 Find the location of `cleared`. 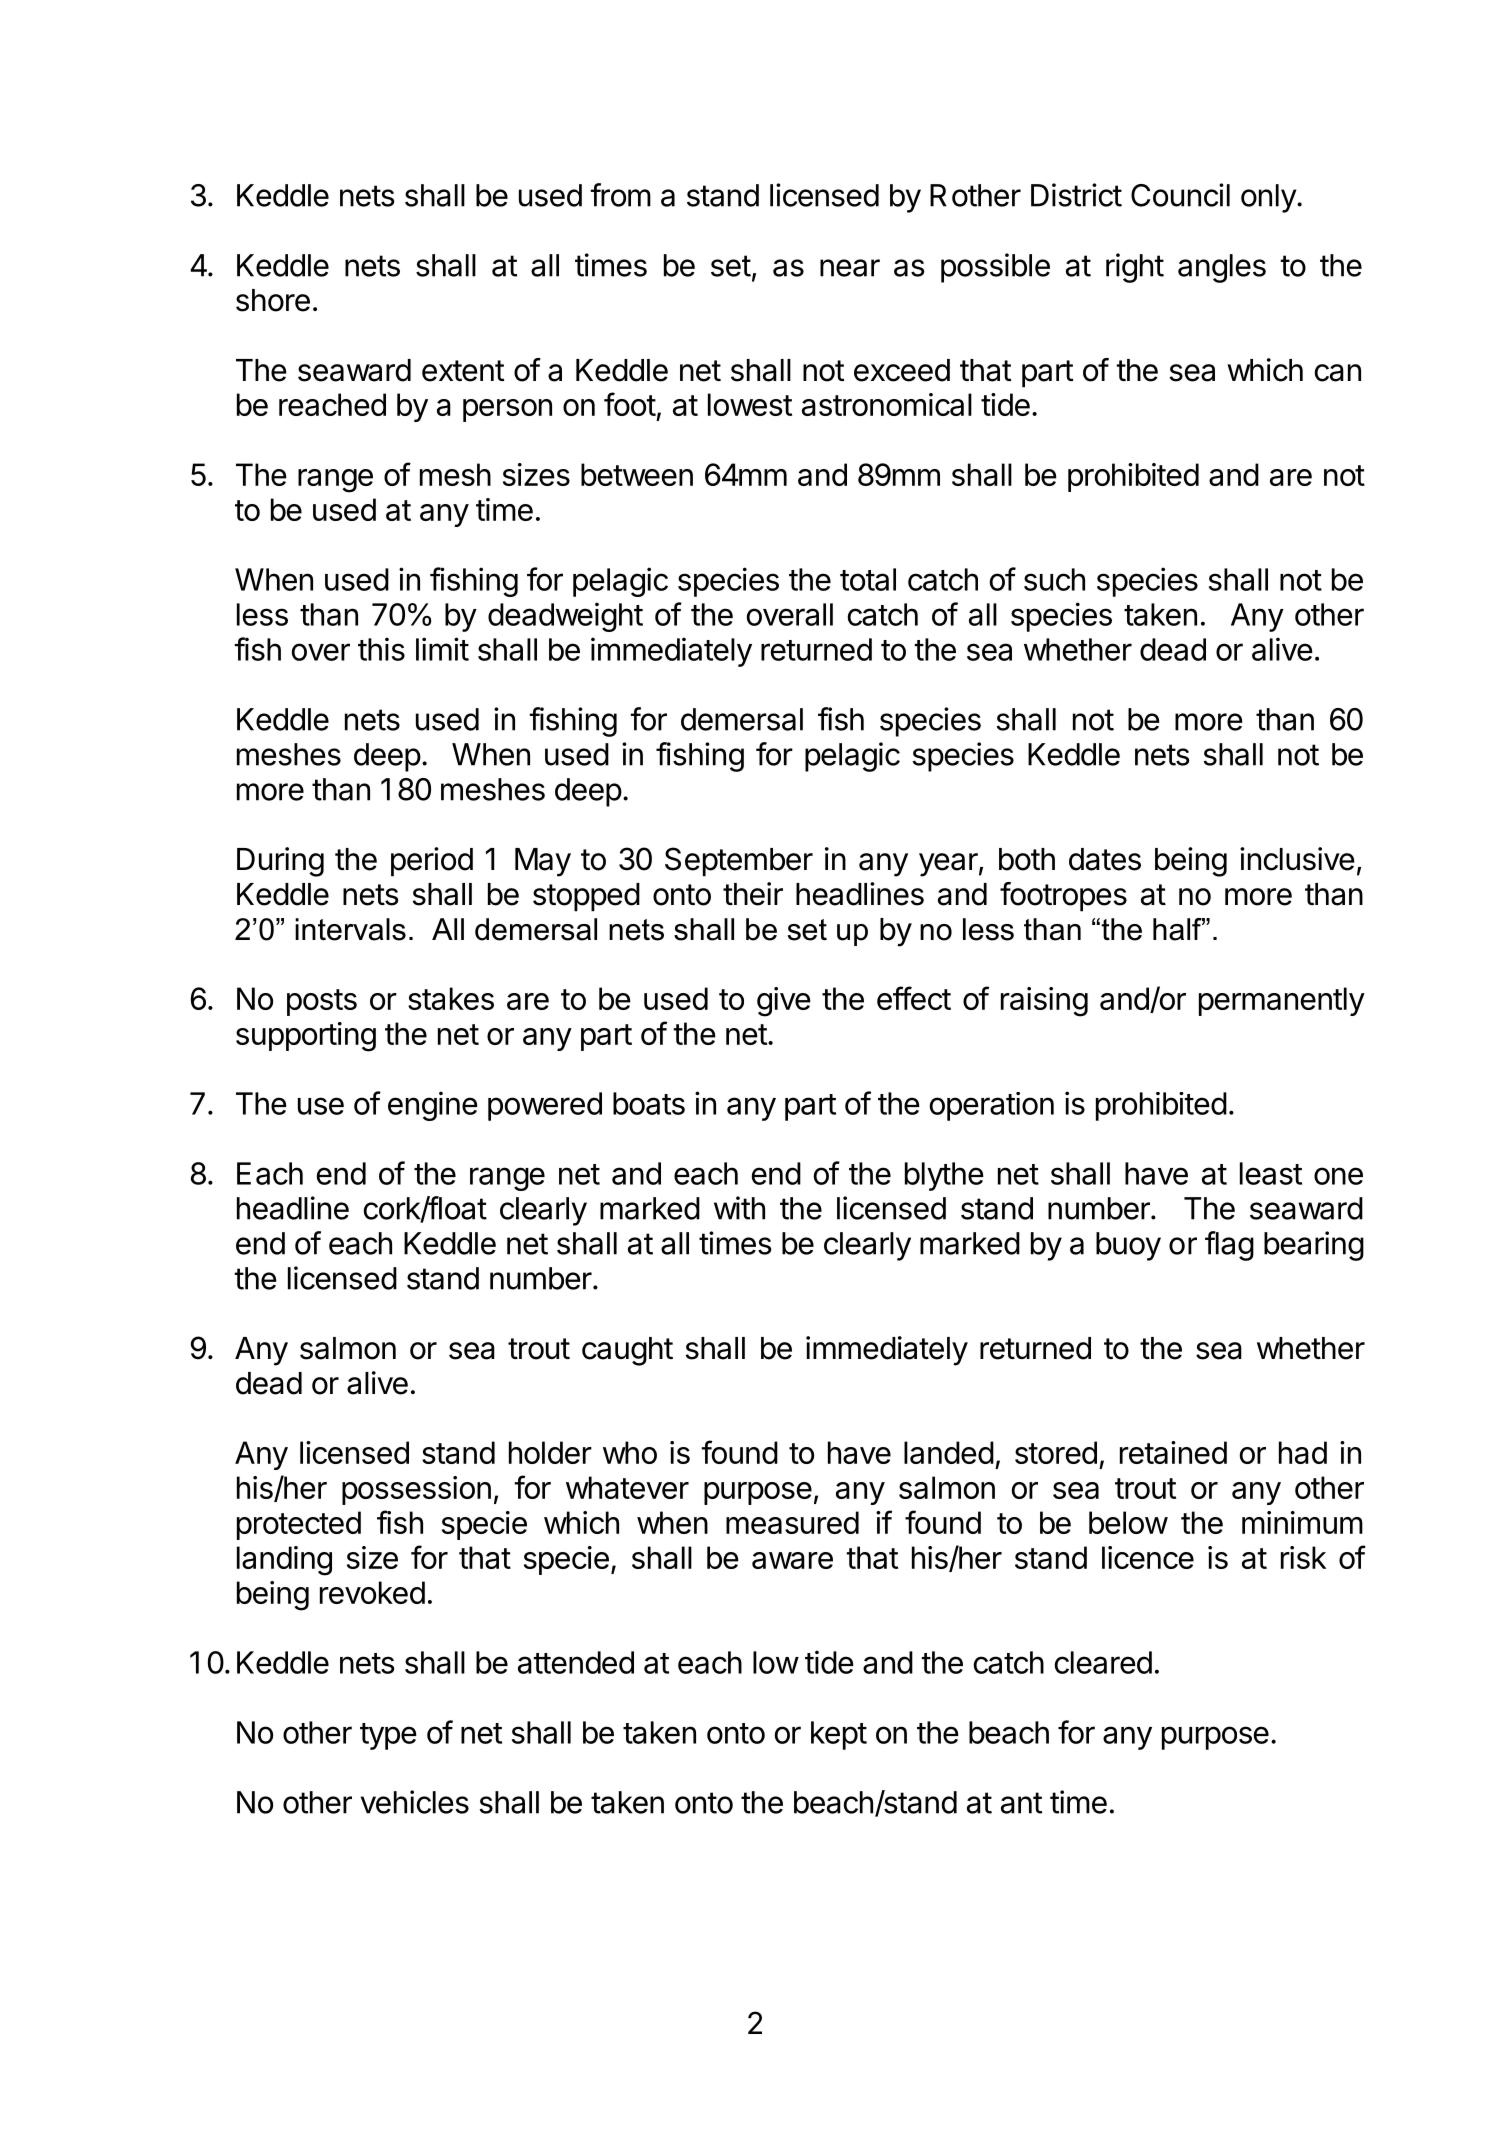

cleared is located at coordinates (1103, 1662).
